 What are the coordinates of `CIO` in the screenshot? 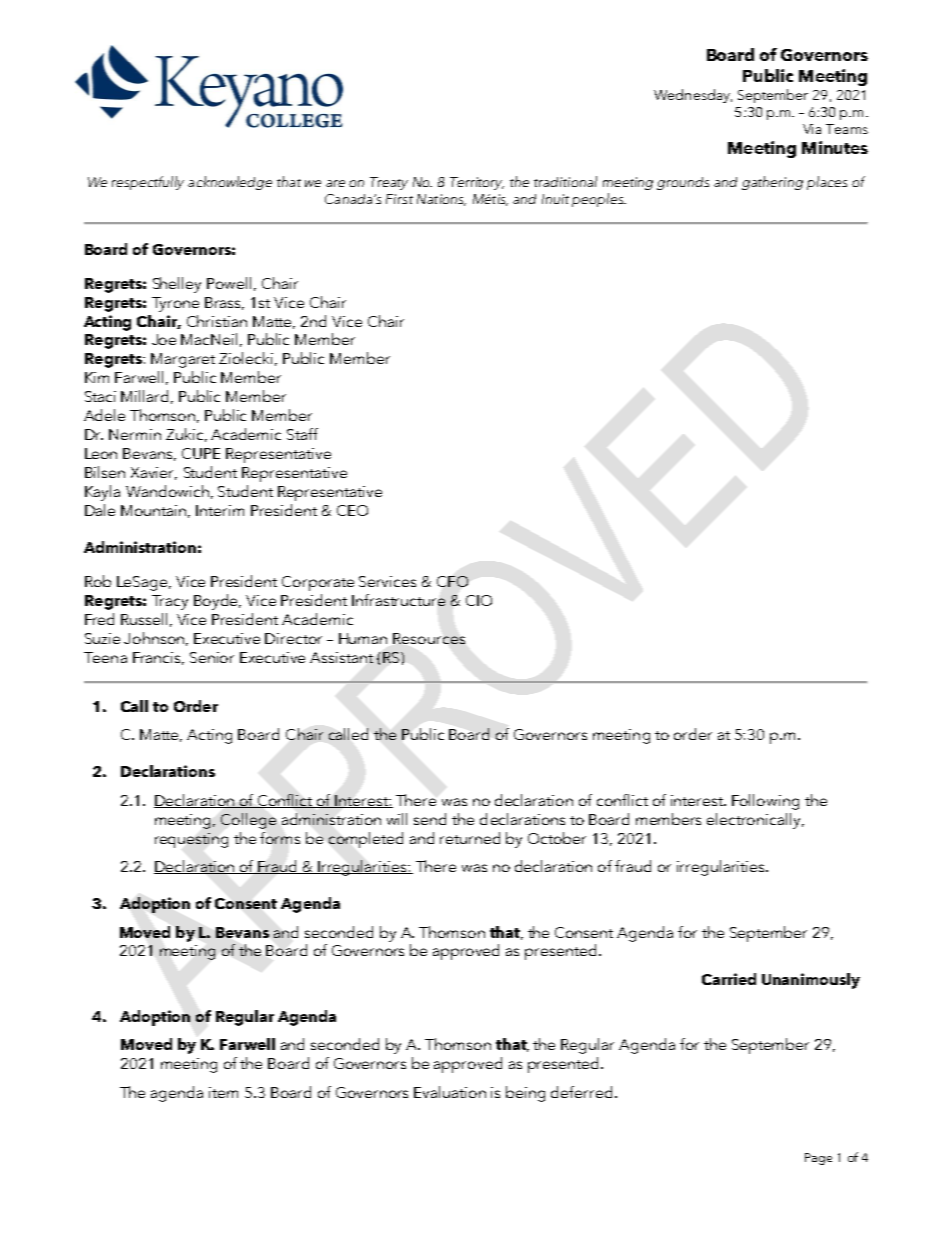 It's located at (479, 600).
